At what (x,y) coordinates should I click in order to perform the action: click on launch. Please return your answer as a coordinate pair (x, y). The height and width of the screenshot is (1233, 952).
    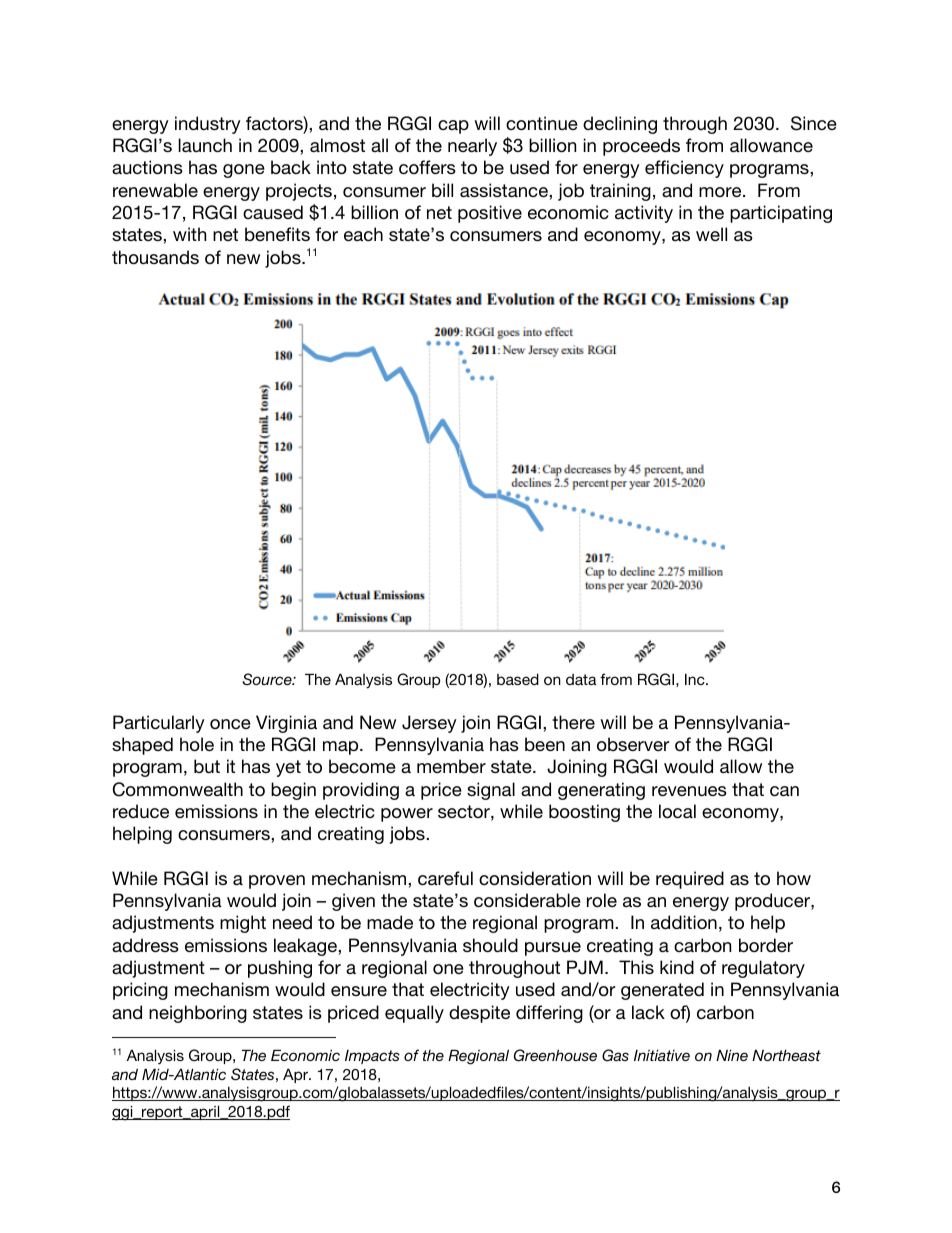
    Looking at the image, I should click on (205, 145).
